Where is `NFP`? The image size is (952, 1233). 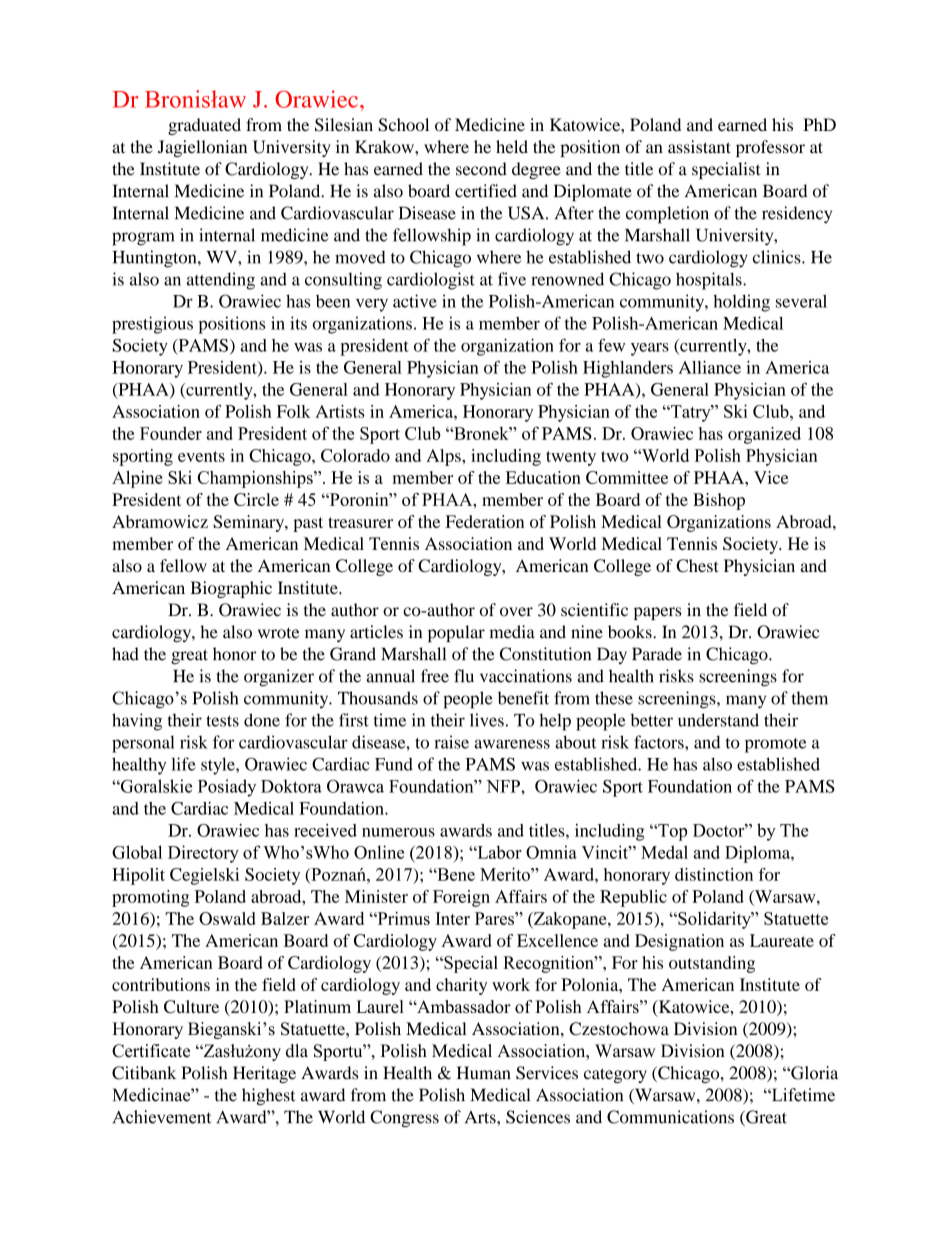 NFP is located at coordinates (504, 786).
